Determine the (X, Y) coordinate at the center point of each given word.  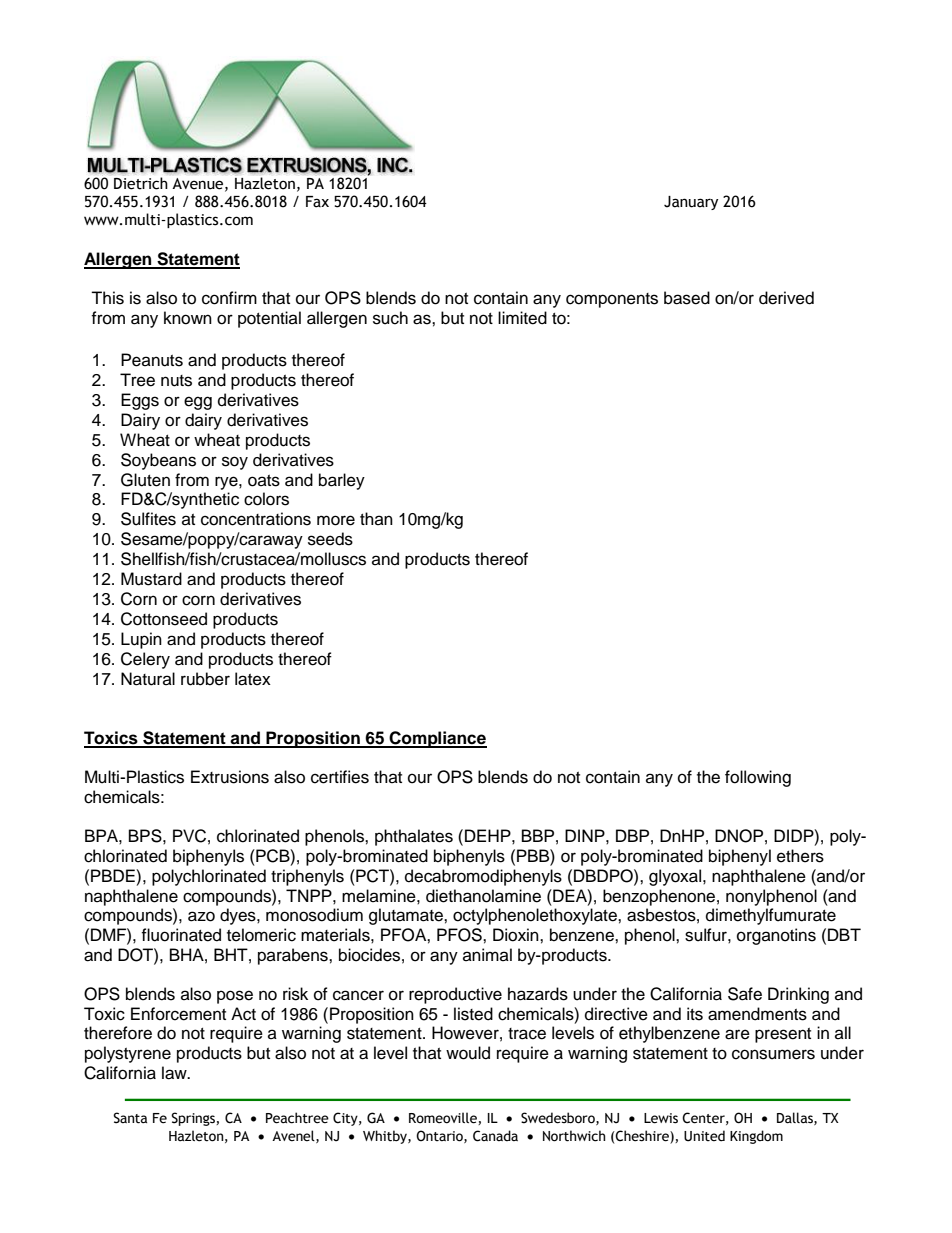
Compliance (437, 739)
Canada (495, 1136)
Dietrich (141, 183)
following (758, 778)
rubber (205, 679)
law (175, 1073)
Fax (317, 202)
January (691, 203)
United (704, 1136)
